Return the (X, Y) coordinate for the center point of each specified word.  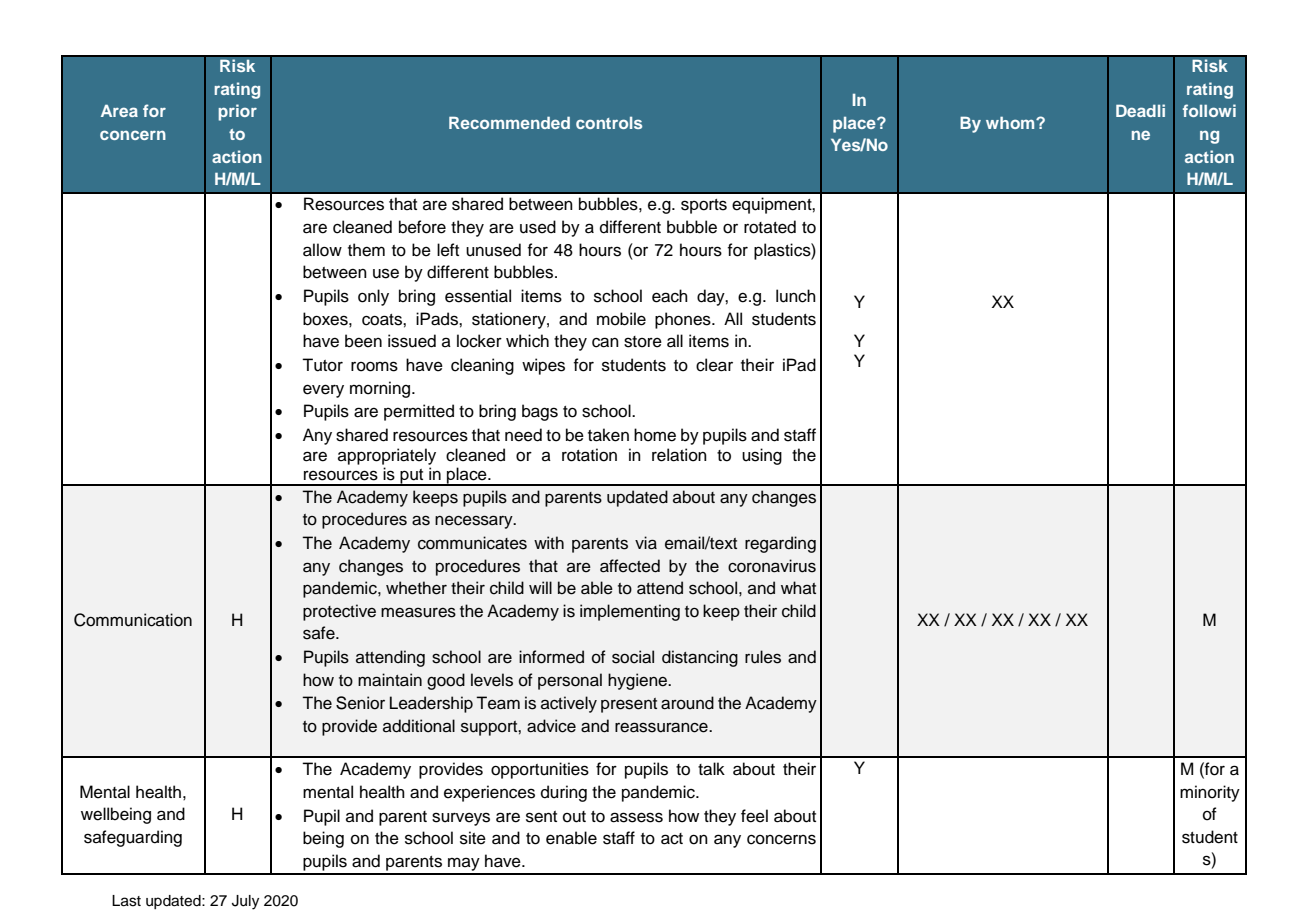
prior (237, 112)
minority (1210, 793)
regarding (780, 544)
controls (609, 123)
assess (636, 817)
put (412, 477)
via (646, 543)
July (245, 902)
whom (1011, 122)
